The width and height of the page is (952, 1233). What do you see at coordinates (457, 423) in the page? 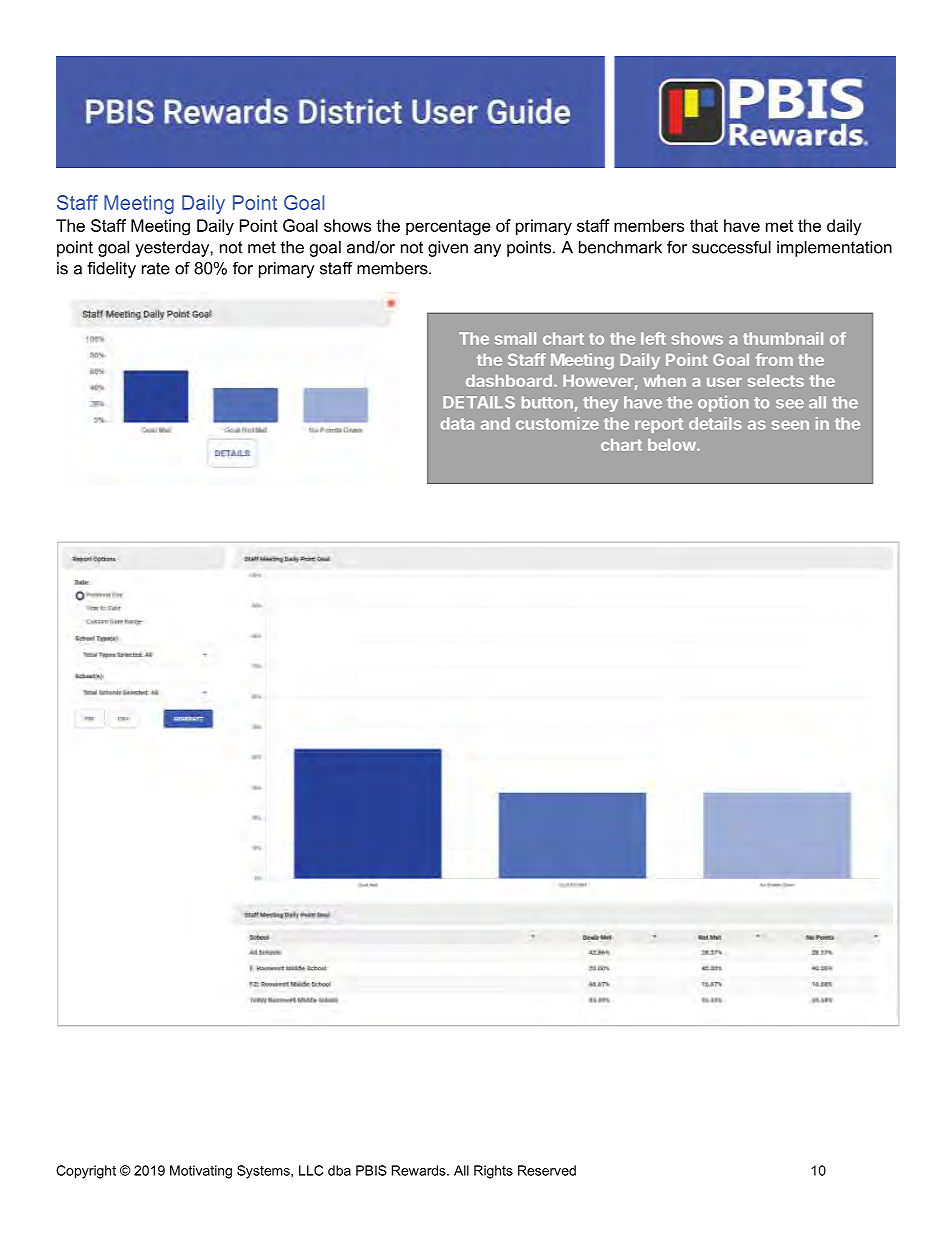
I see `data` at bounding box center [457, 423].
